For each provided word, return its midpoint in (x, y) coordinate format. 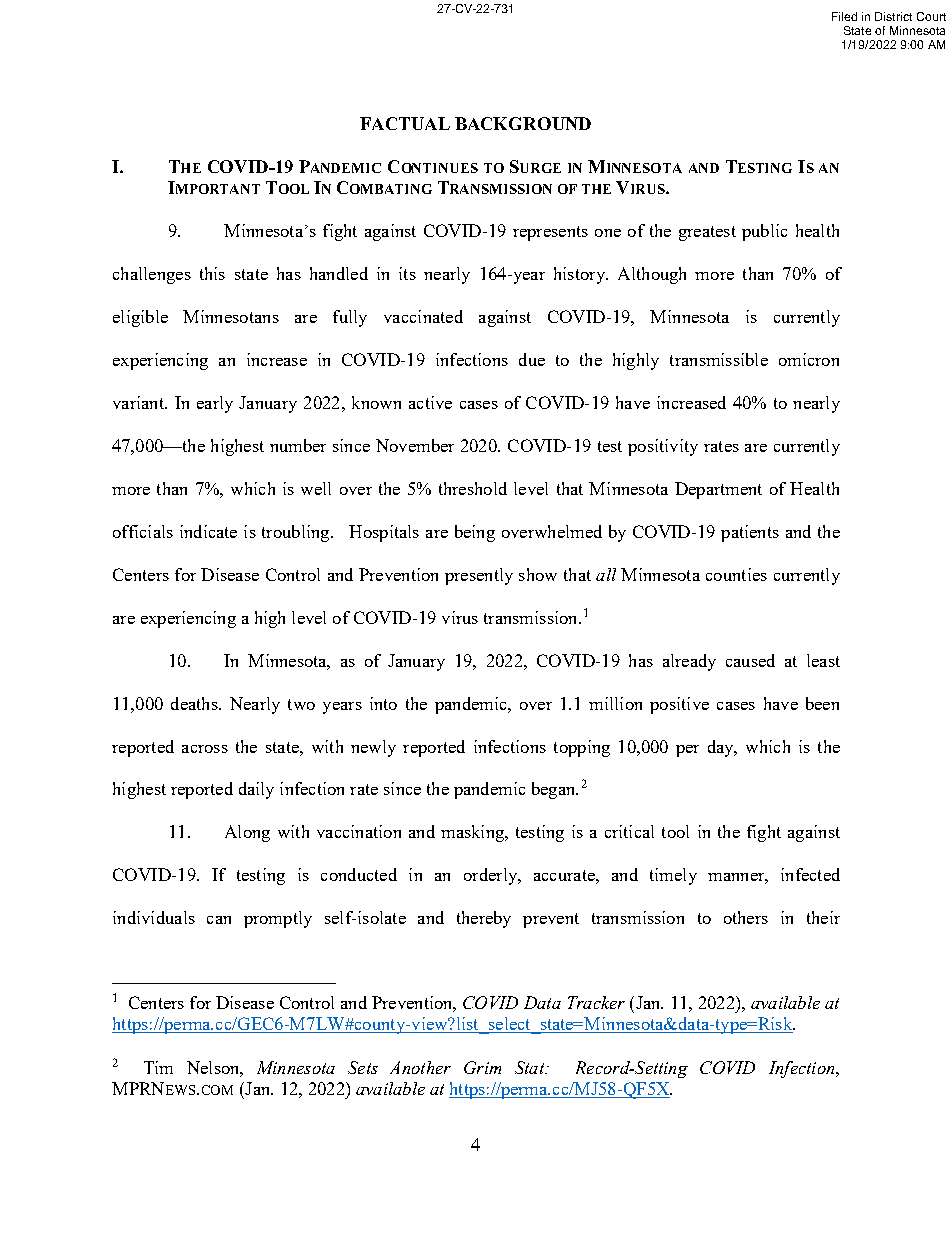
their (823, 917)
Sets (363, 1067)
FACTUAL (405, 123)
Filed (844, 16)
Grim (482, 1067)
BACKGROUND (523, 123)
